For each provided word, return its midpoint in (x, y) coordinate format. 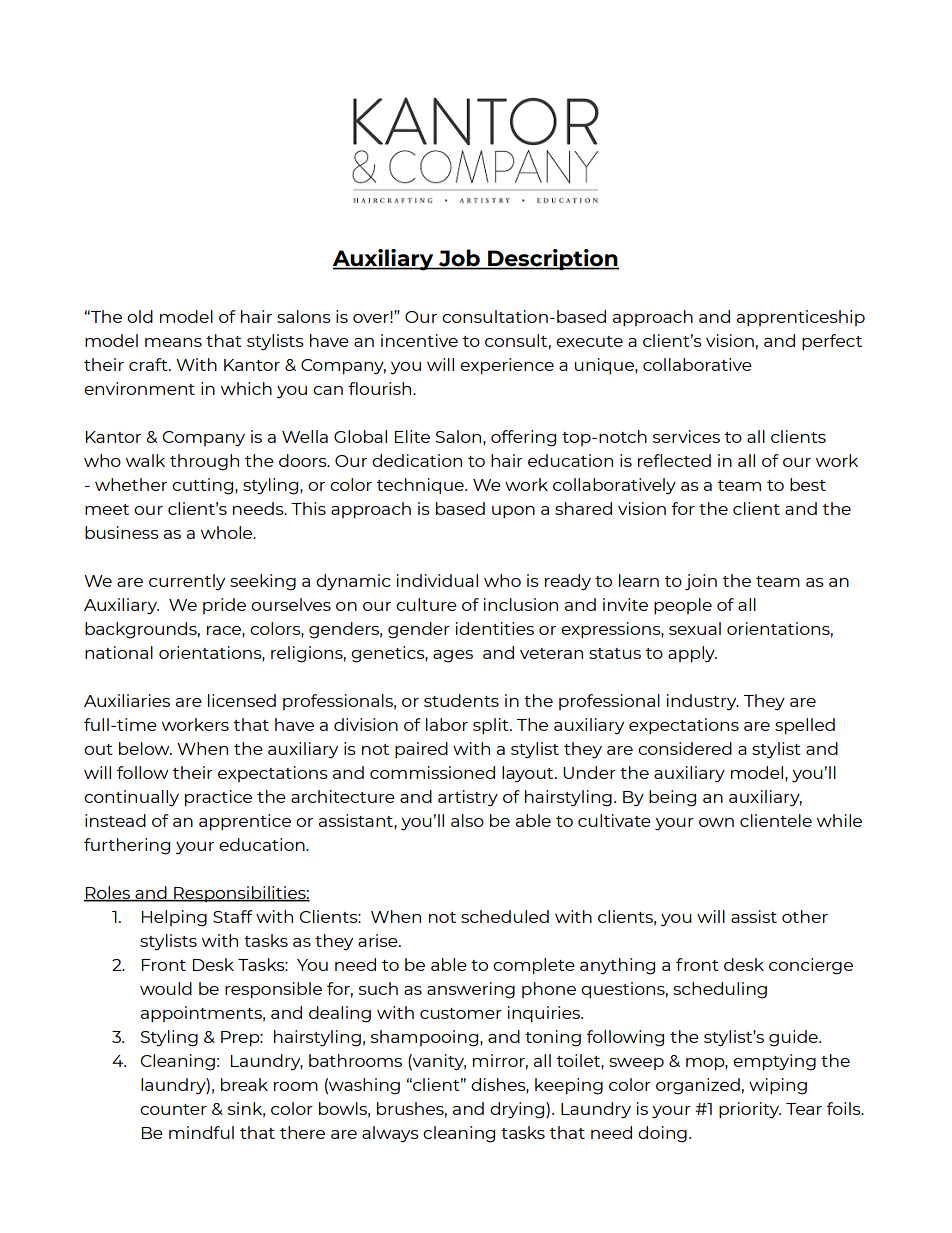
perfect (832, 342)
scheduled (505, 916)
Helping (174, 918)
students (461, 700)
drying (518, 1110)
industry (703, 702)
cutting (204, 486)
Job (459, 259)
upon (513, 512)
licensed (242, 700)
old (140, 316)
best (808, 484)
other (805, 916)
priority (750, 1110)
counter (173, 1109)
